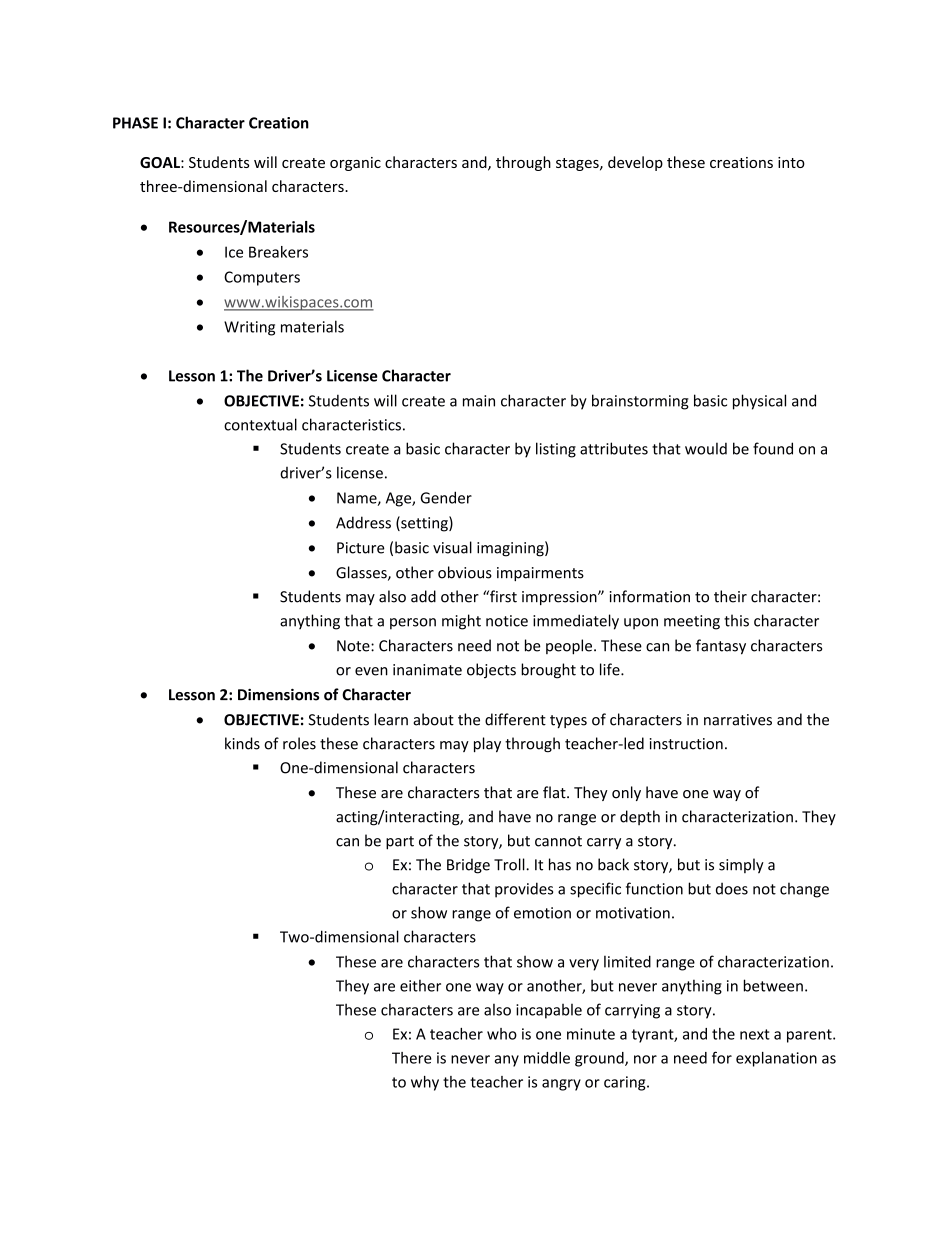 This screenshot has height=1233, width=952. Describe the element at coordinates (791, 162) in the screenshot. I see `into` at that location.
